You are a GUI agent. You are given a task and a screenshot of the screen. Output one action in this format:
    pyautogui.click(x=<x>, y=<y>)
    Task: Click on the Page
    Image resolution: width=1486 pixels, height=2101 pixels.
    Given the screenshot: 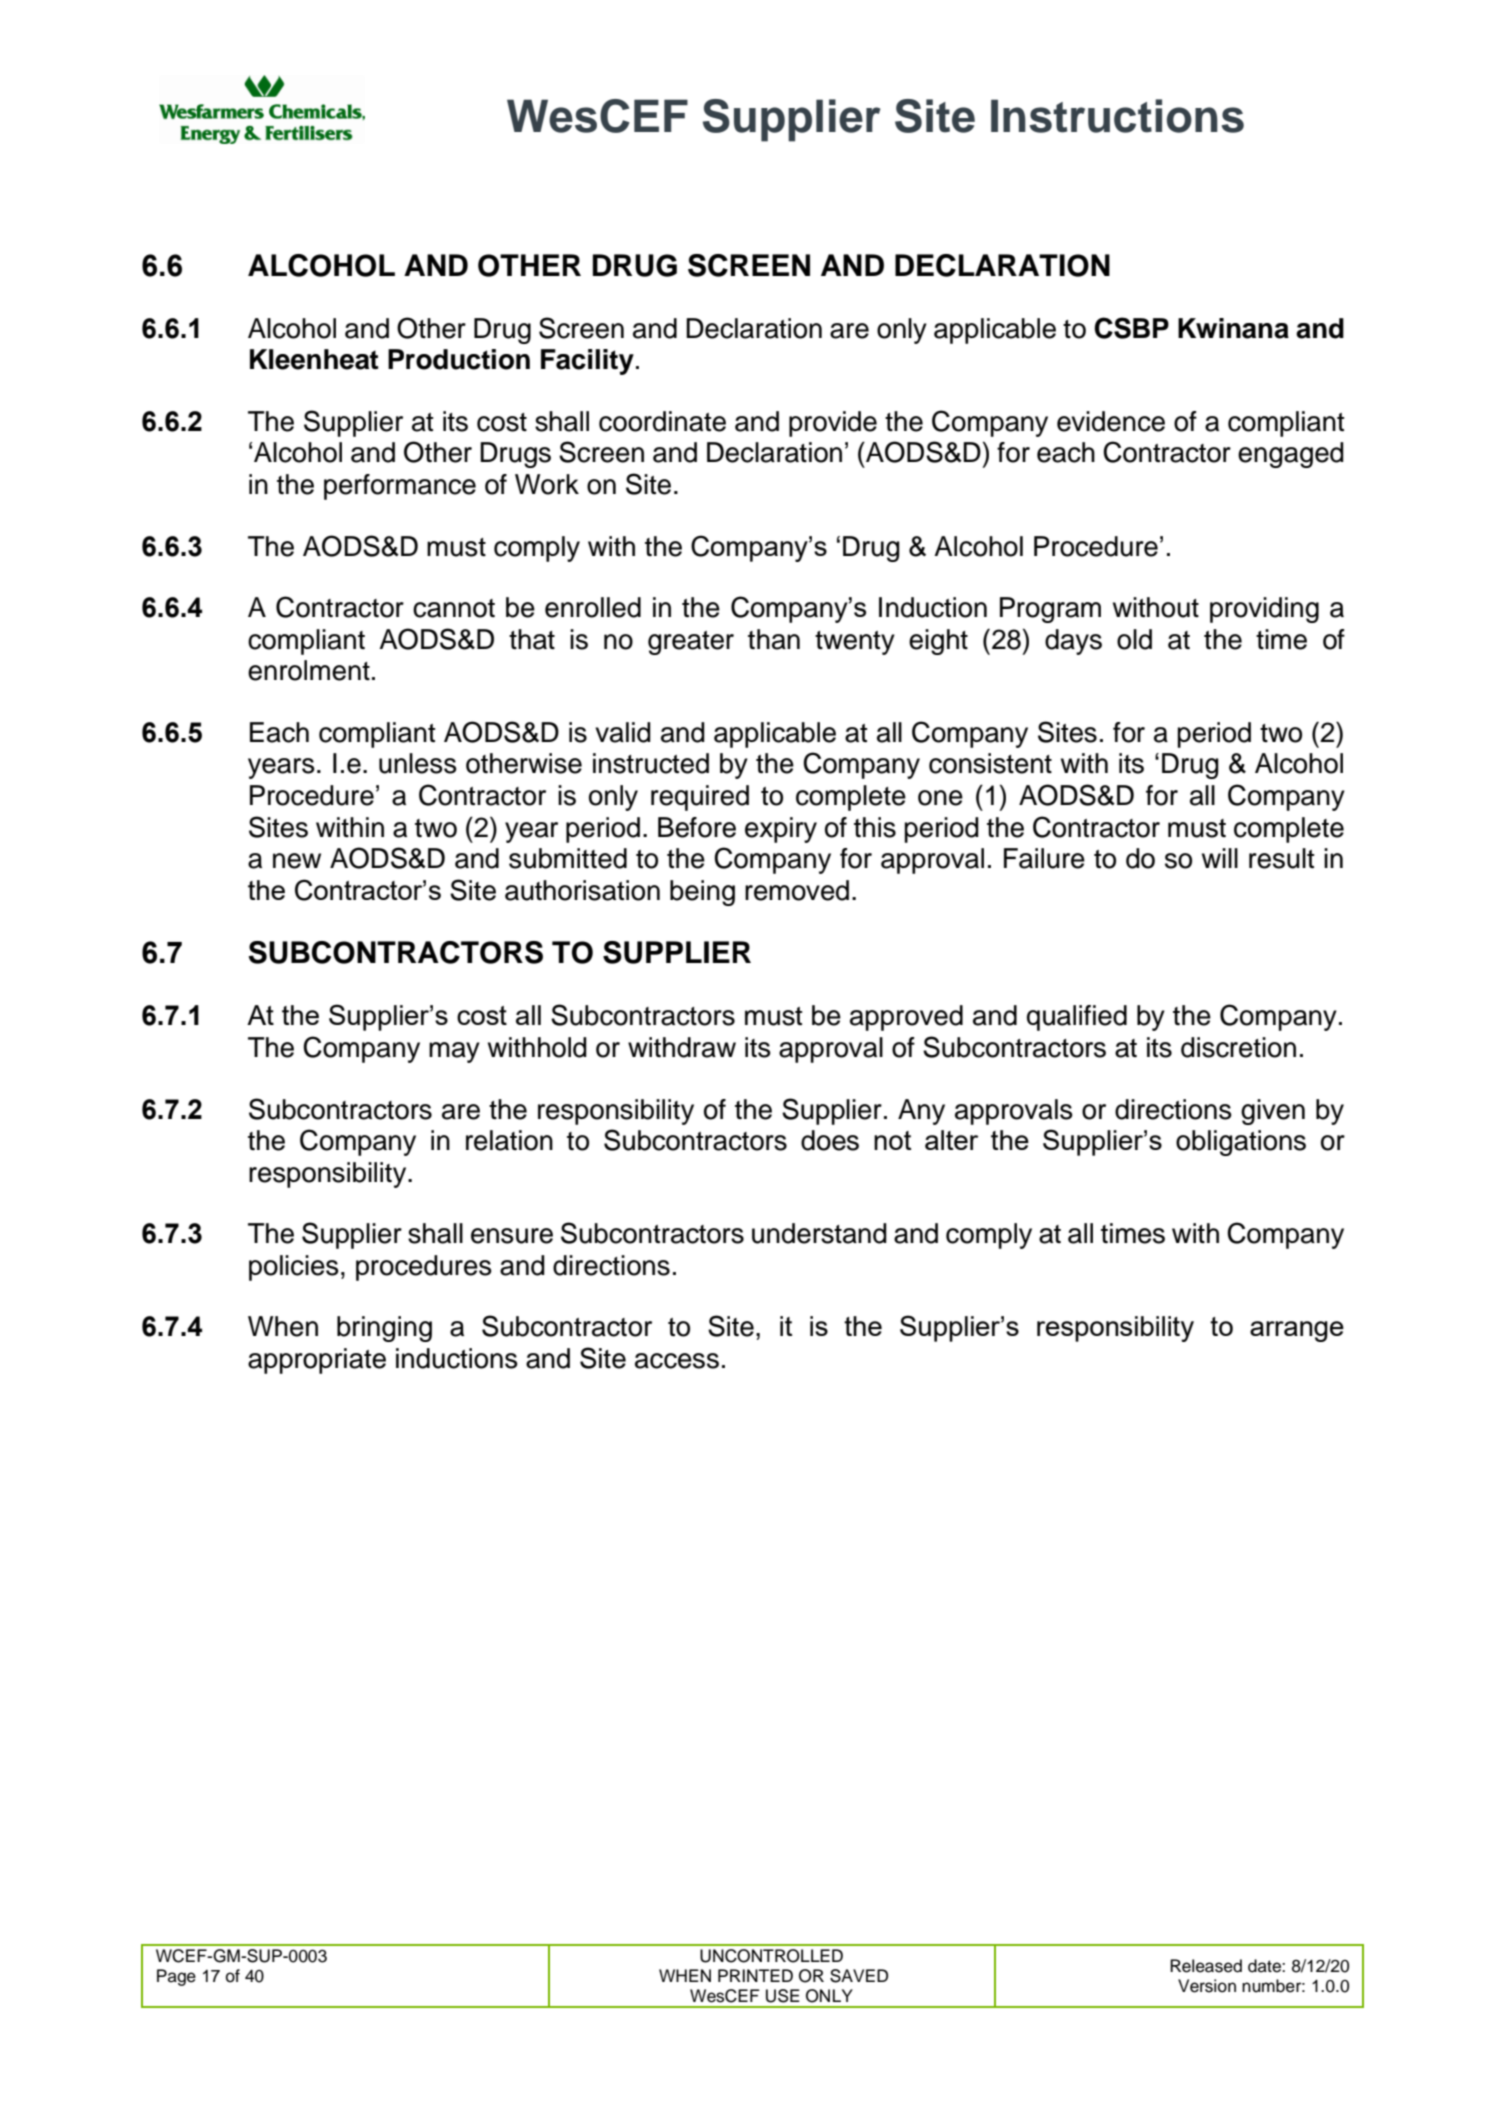 What is the action you would take?
    pyautogui.click(x=176, y=1977)
